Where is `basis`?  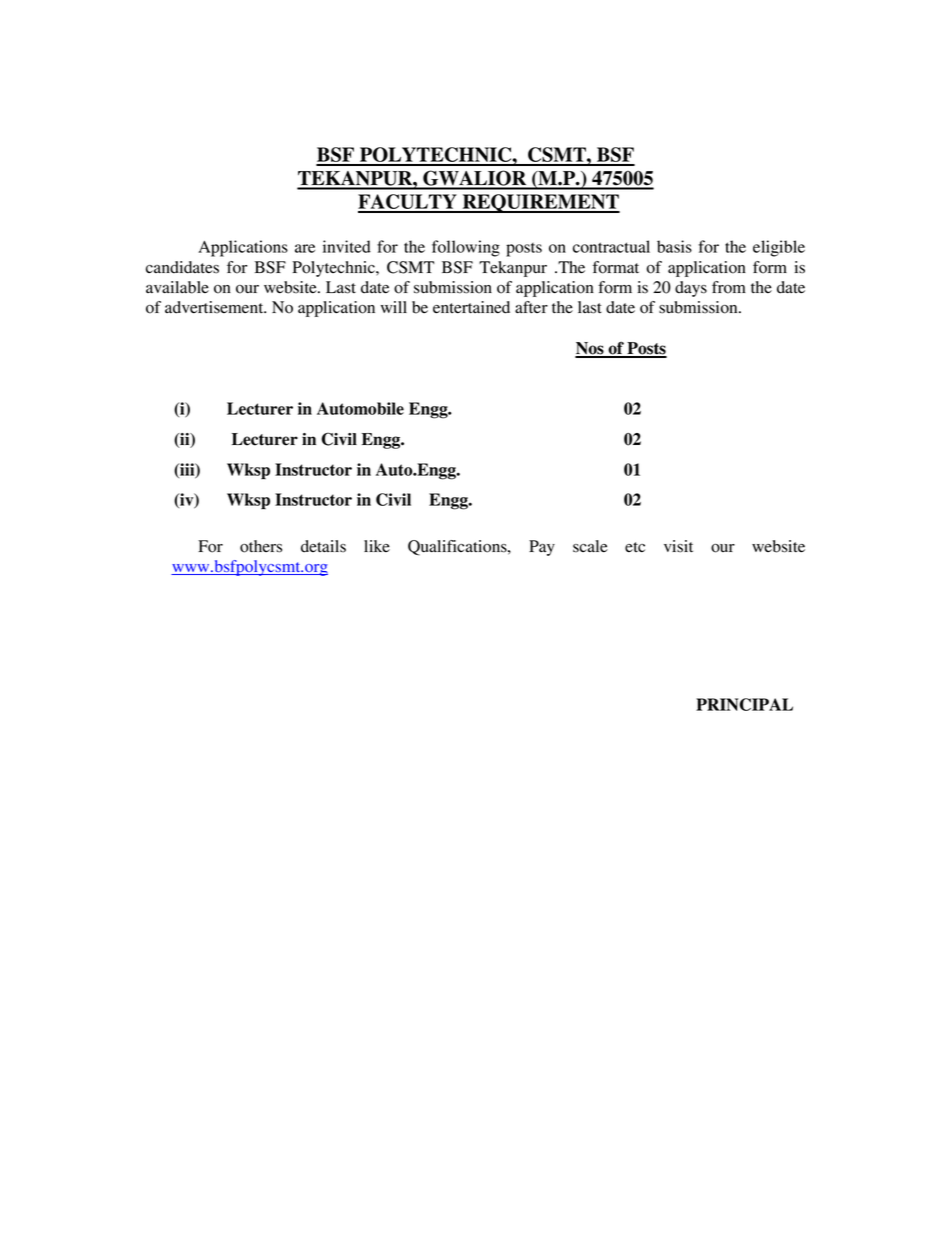
basis is located at coordinates (674, 246).
